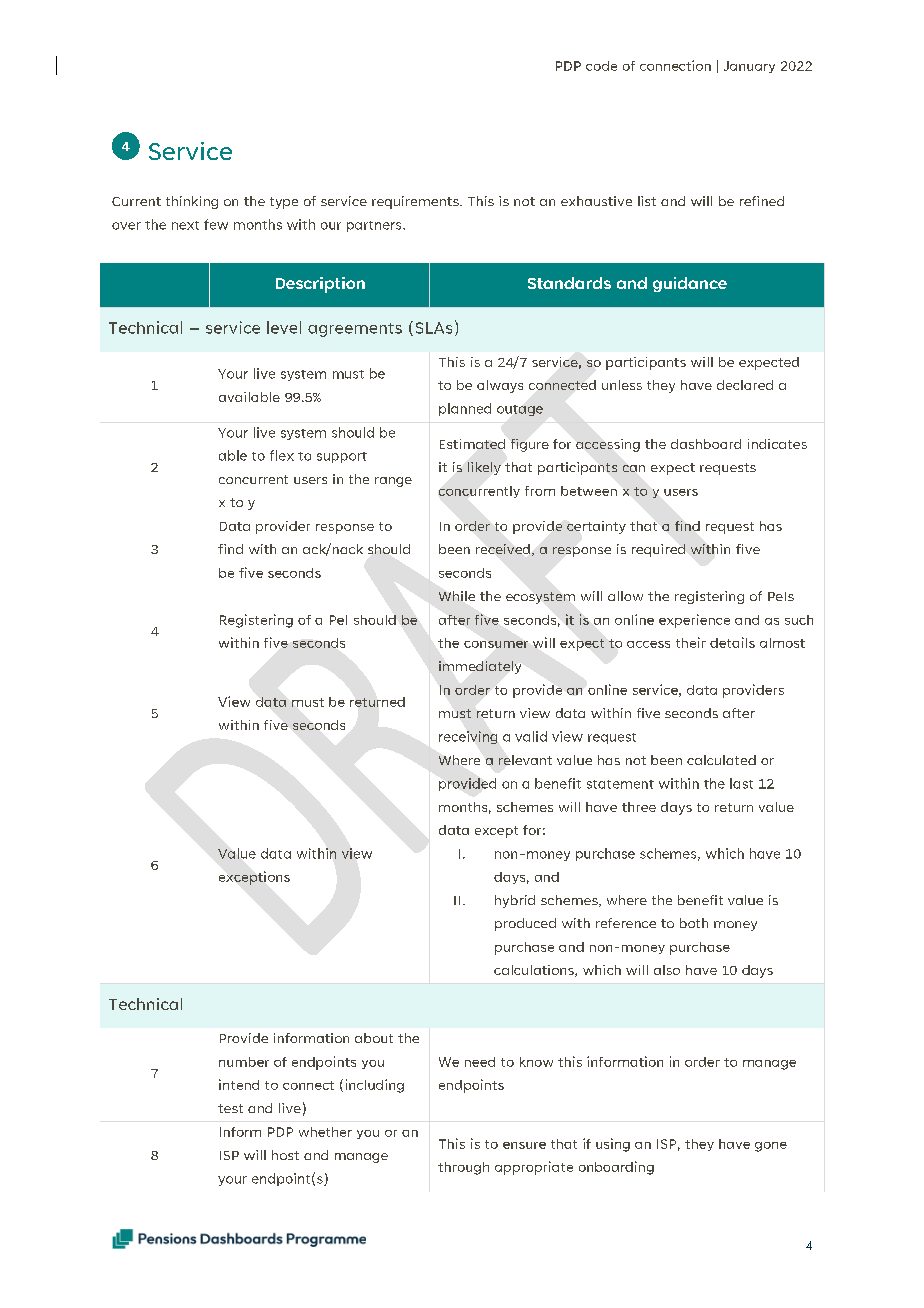 The width and height of the screenshot is (924, 1308). What do you see at coordinates (472, 444) in the screenshot?
I see `Estimated` at bounding box center [472, 444].
